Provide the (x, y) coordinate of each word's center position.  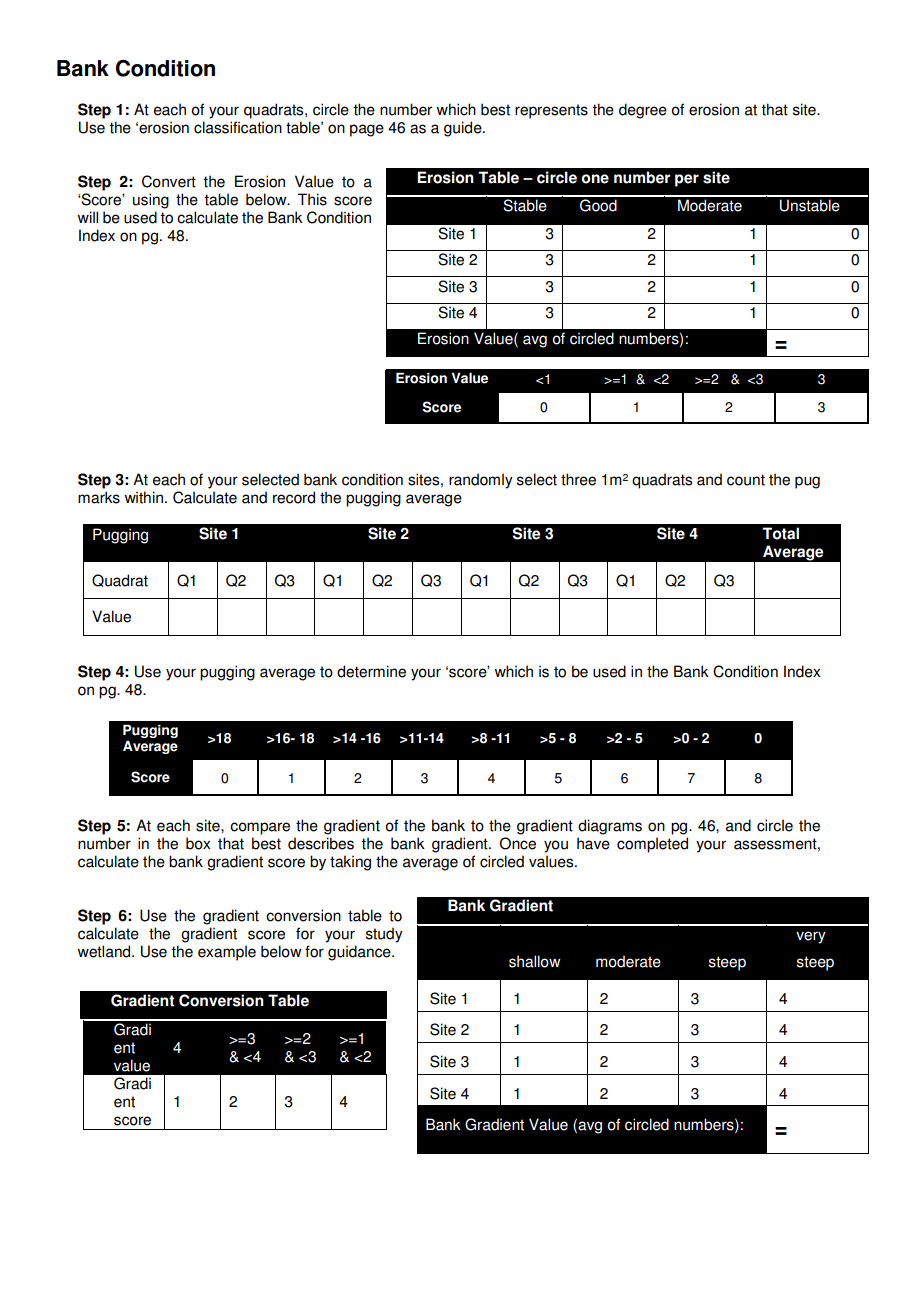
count (746, 480)
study (384, 935)
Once (518, 843)
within (144, 497)
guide (464, 129)
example (227, 953)
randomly (481, 481)
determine (371, 671)
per (687, 180)
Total (780, 533)
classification (238, 127)
